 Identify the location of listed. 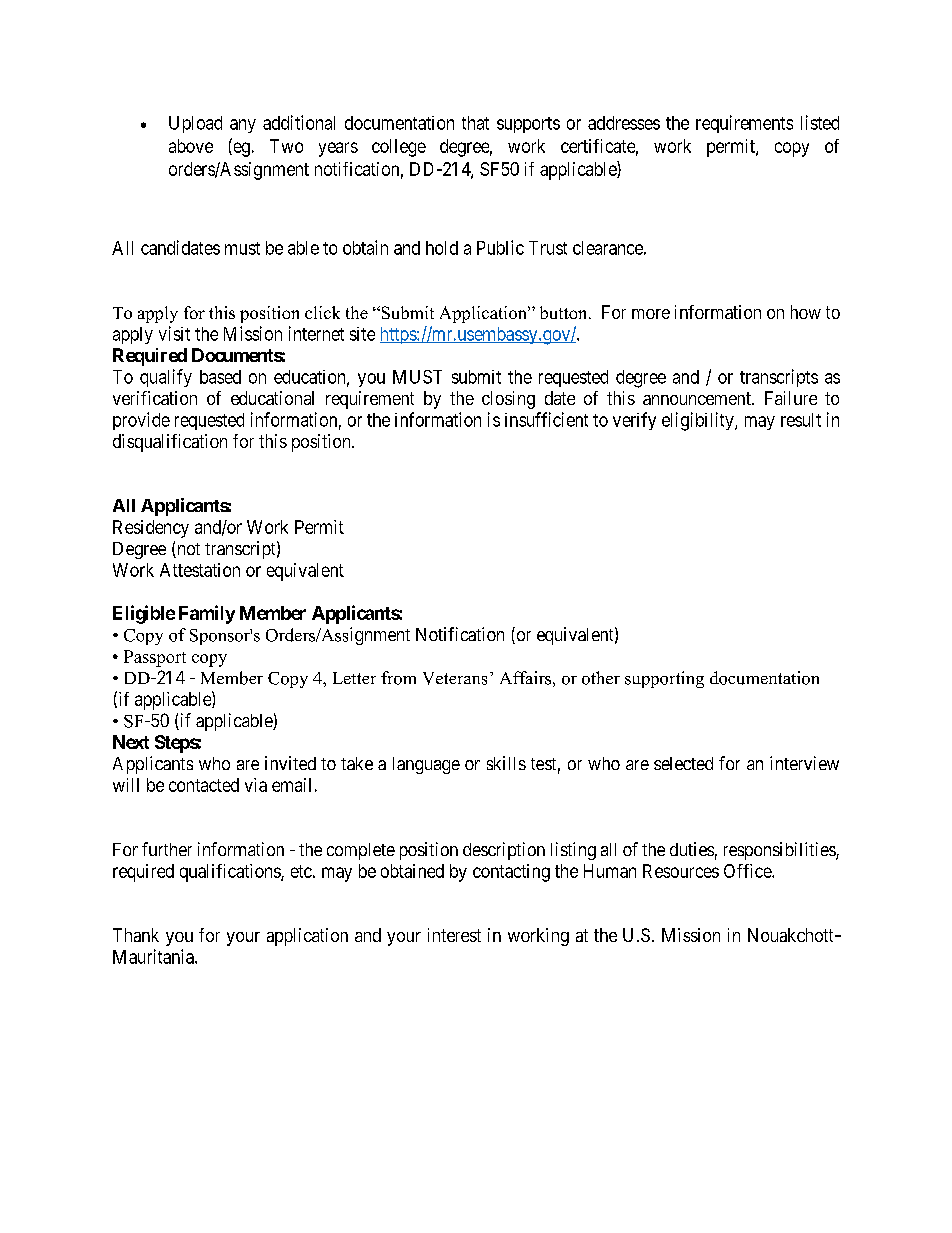
(820, 122).
